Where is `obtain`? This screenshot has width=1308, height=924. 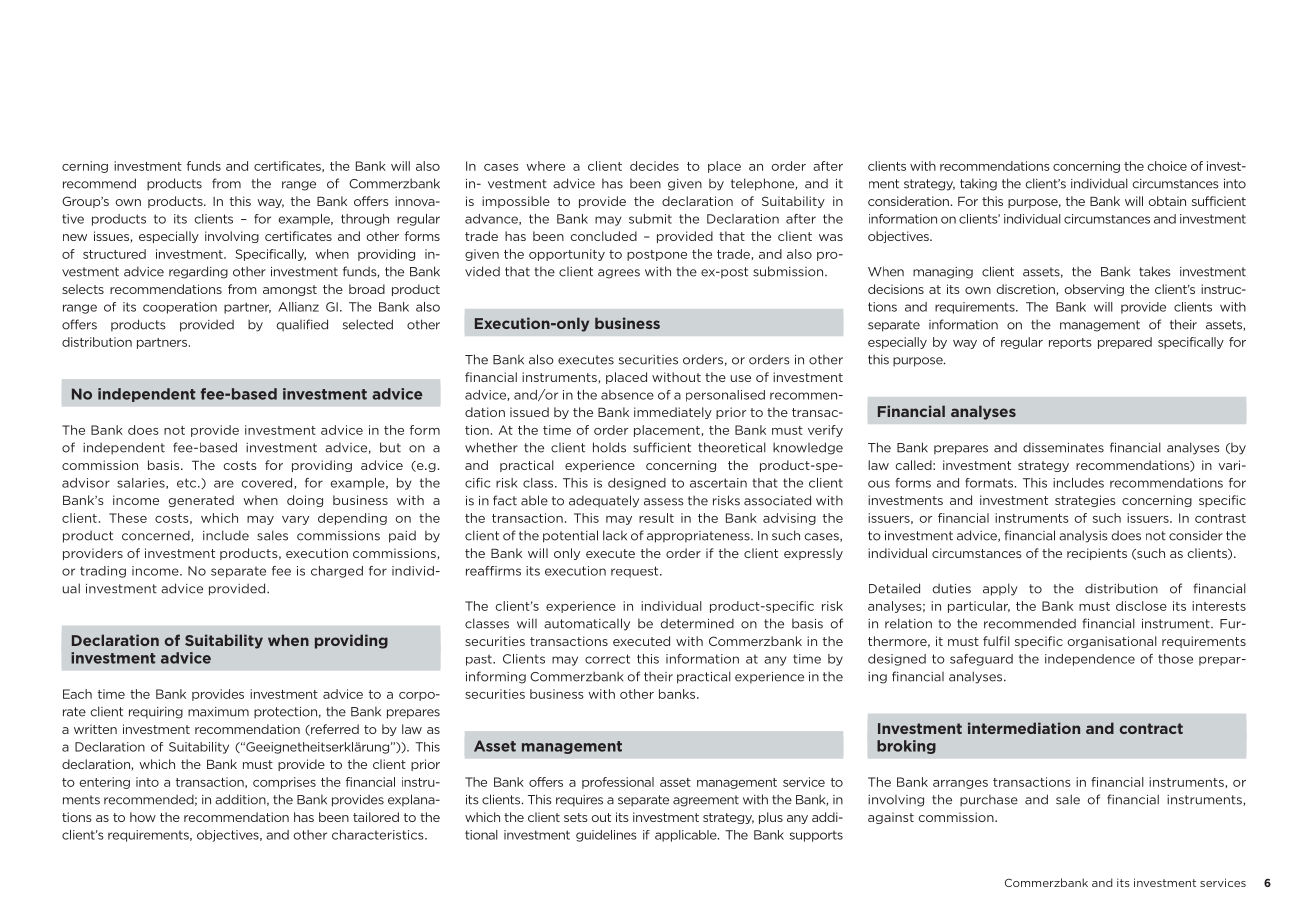
obtain is located at coordinates (1167, 201).
